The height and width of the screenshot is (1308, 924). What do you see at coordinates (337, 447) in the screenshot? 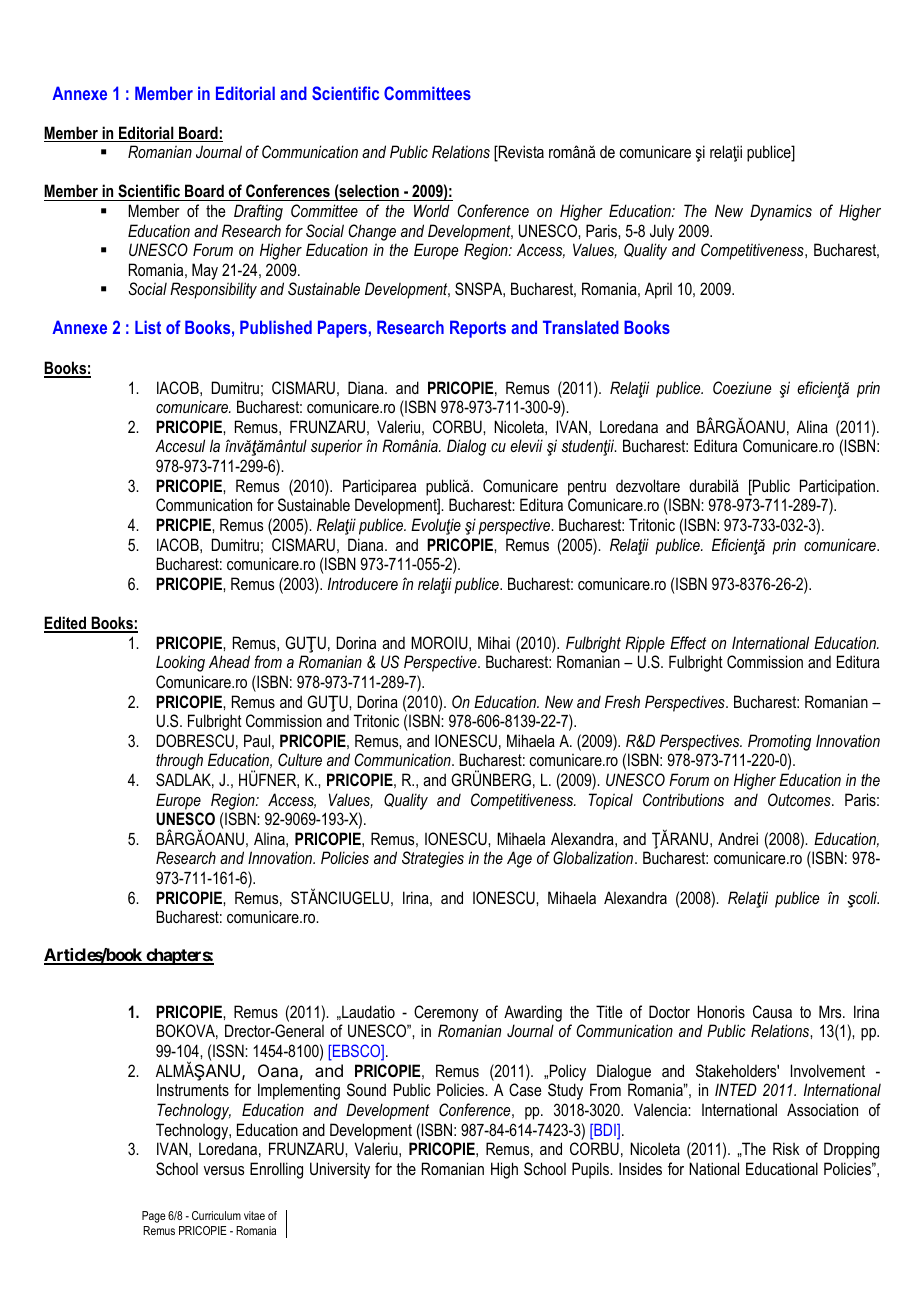
I see `superior` at bounding box center [337, 447].
